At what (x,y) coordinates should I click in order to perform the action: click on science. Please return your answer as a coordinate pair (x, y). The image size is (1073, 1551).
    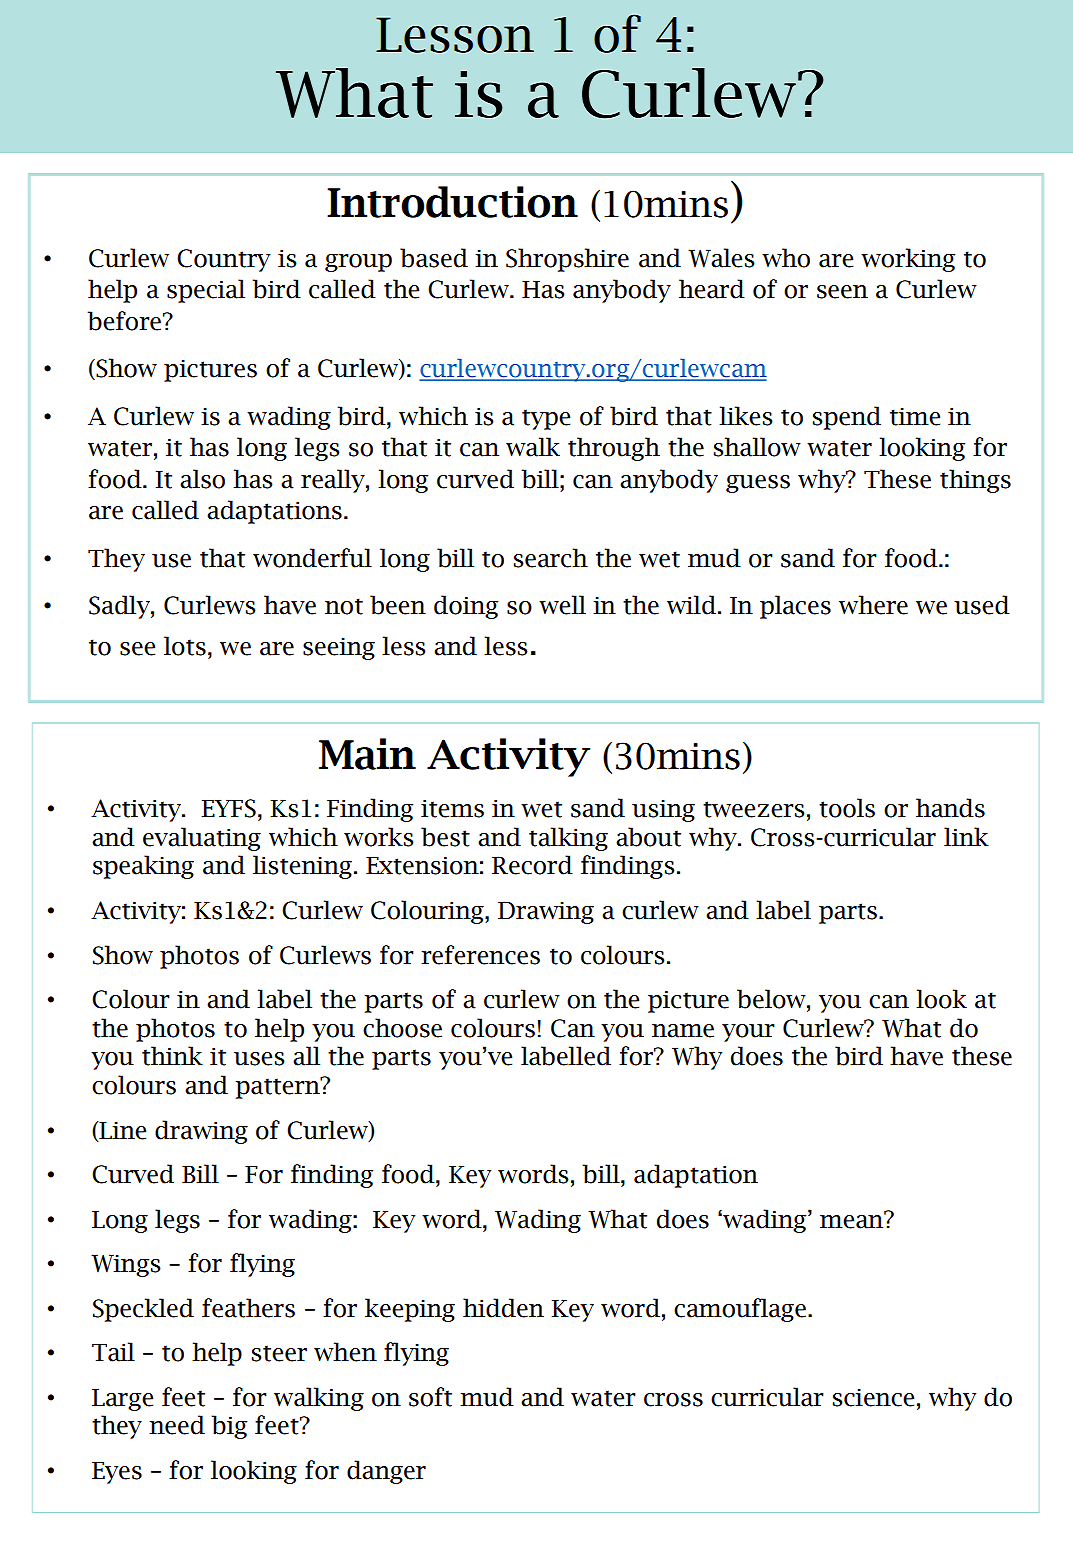
    Looking at the image, I should click on (873, 1398).
